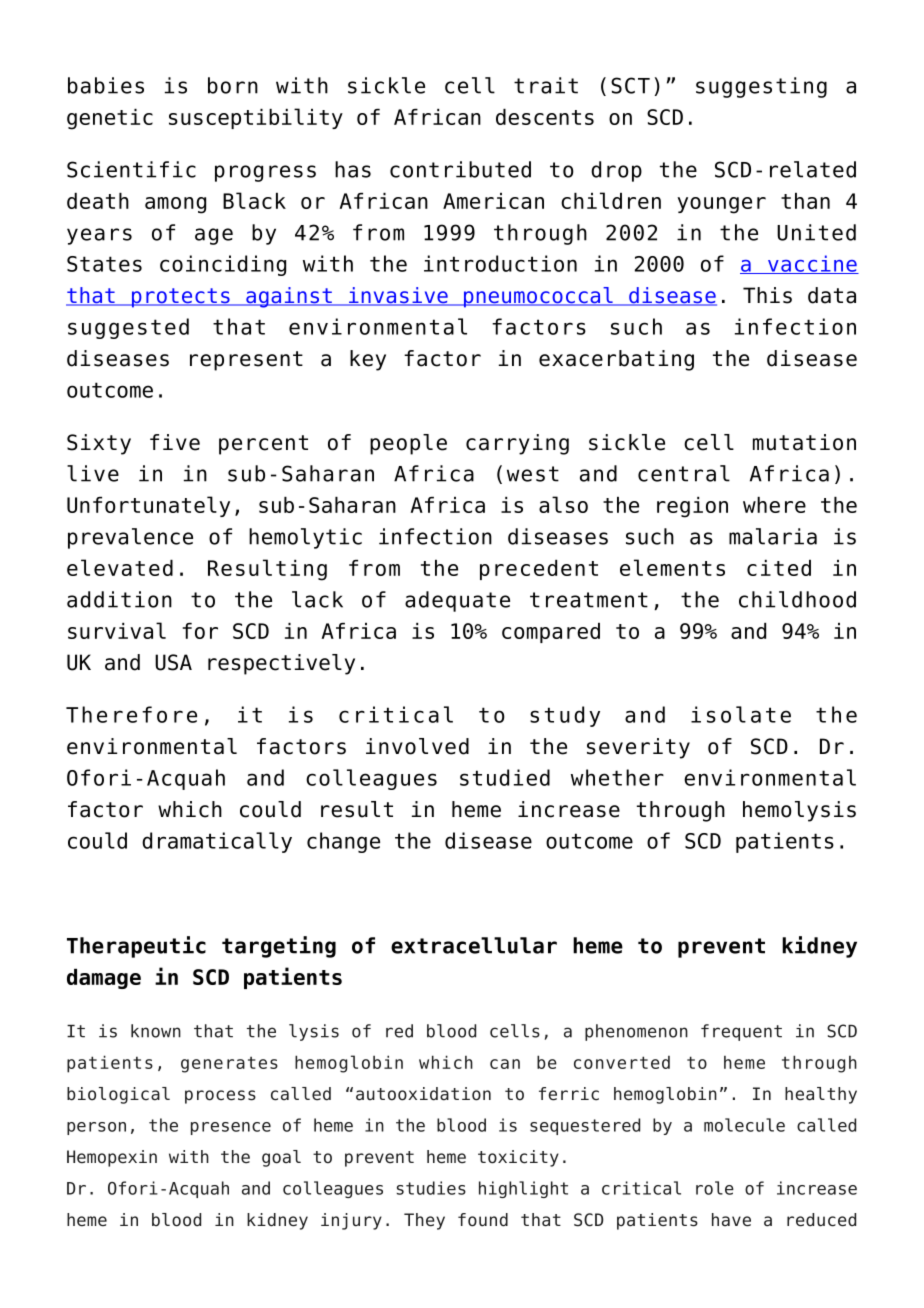 Image resolution: width=924 pixels, height=1308 pixels. I want to click on studies, so click(431, 1188).
